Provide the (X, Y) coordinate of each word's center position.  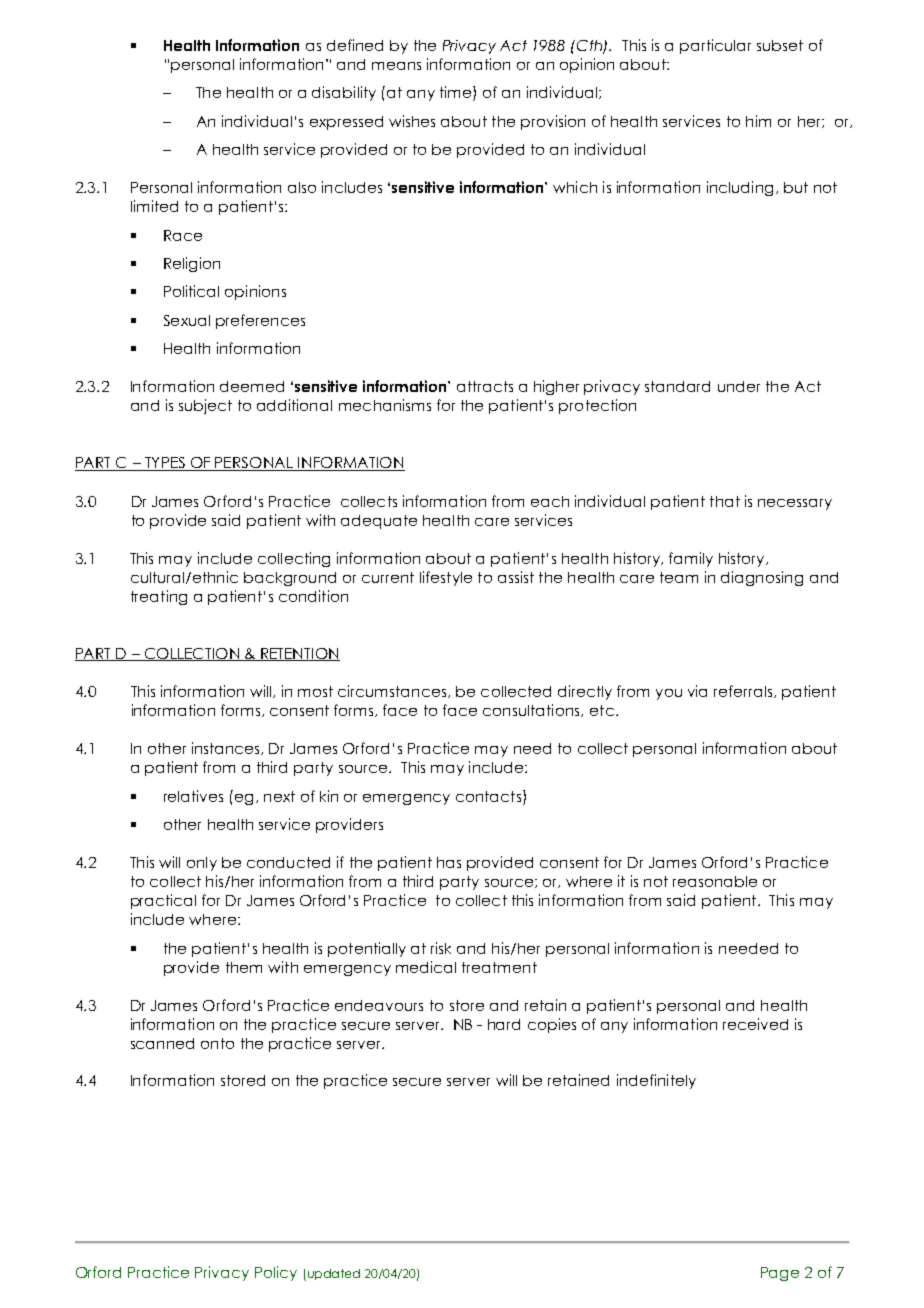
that (725, 501)
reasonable (715, 881)
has (449, 862)
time (457, 93)
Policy (276, 1273)
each (550, 501)
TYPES (165, 464)
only (202, 864)
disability (344, 93)
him (758, 121)
